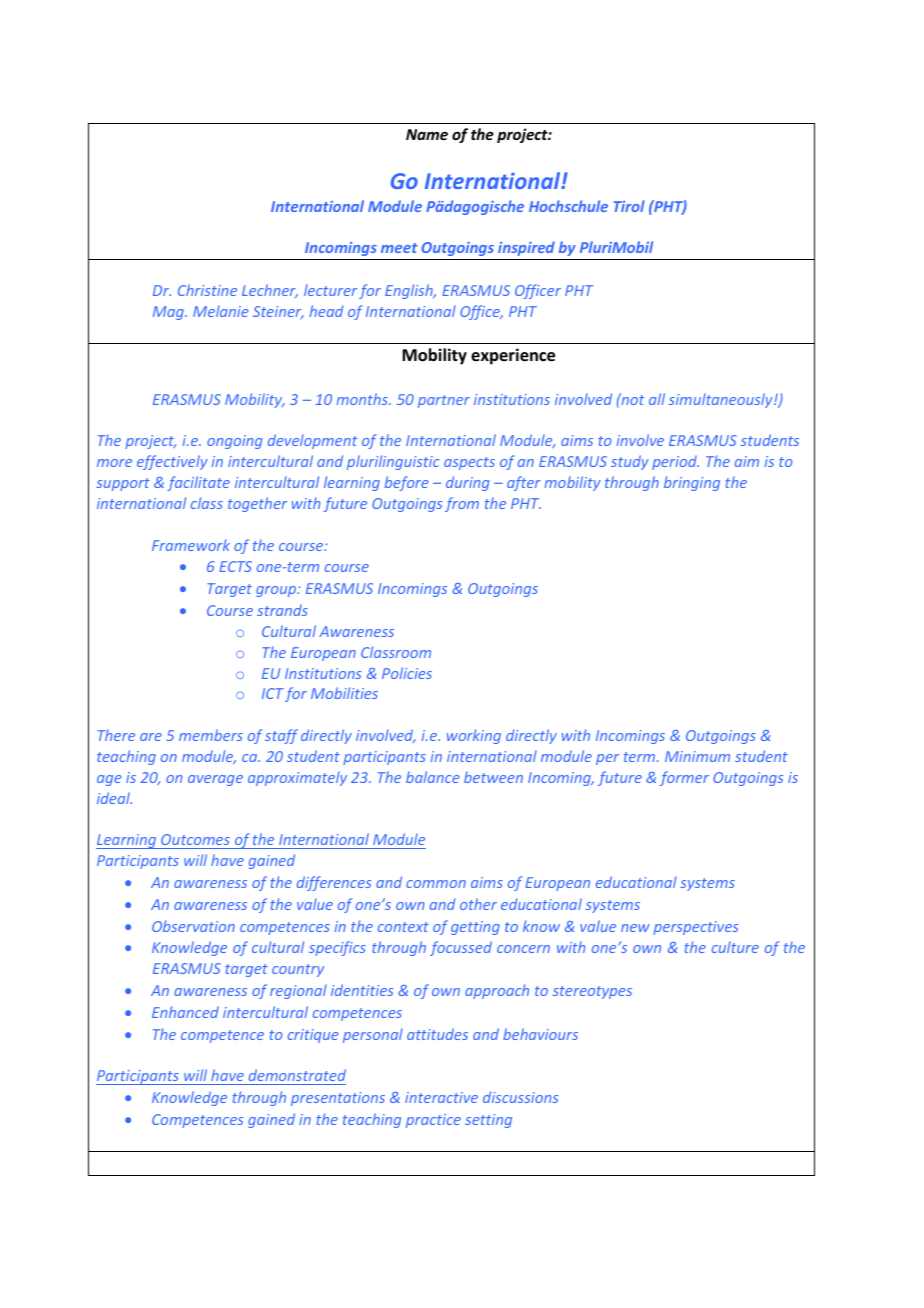  Describe the element at coordinates (540, 1034) in the document. I see `behaviours` at that location.
